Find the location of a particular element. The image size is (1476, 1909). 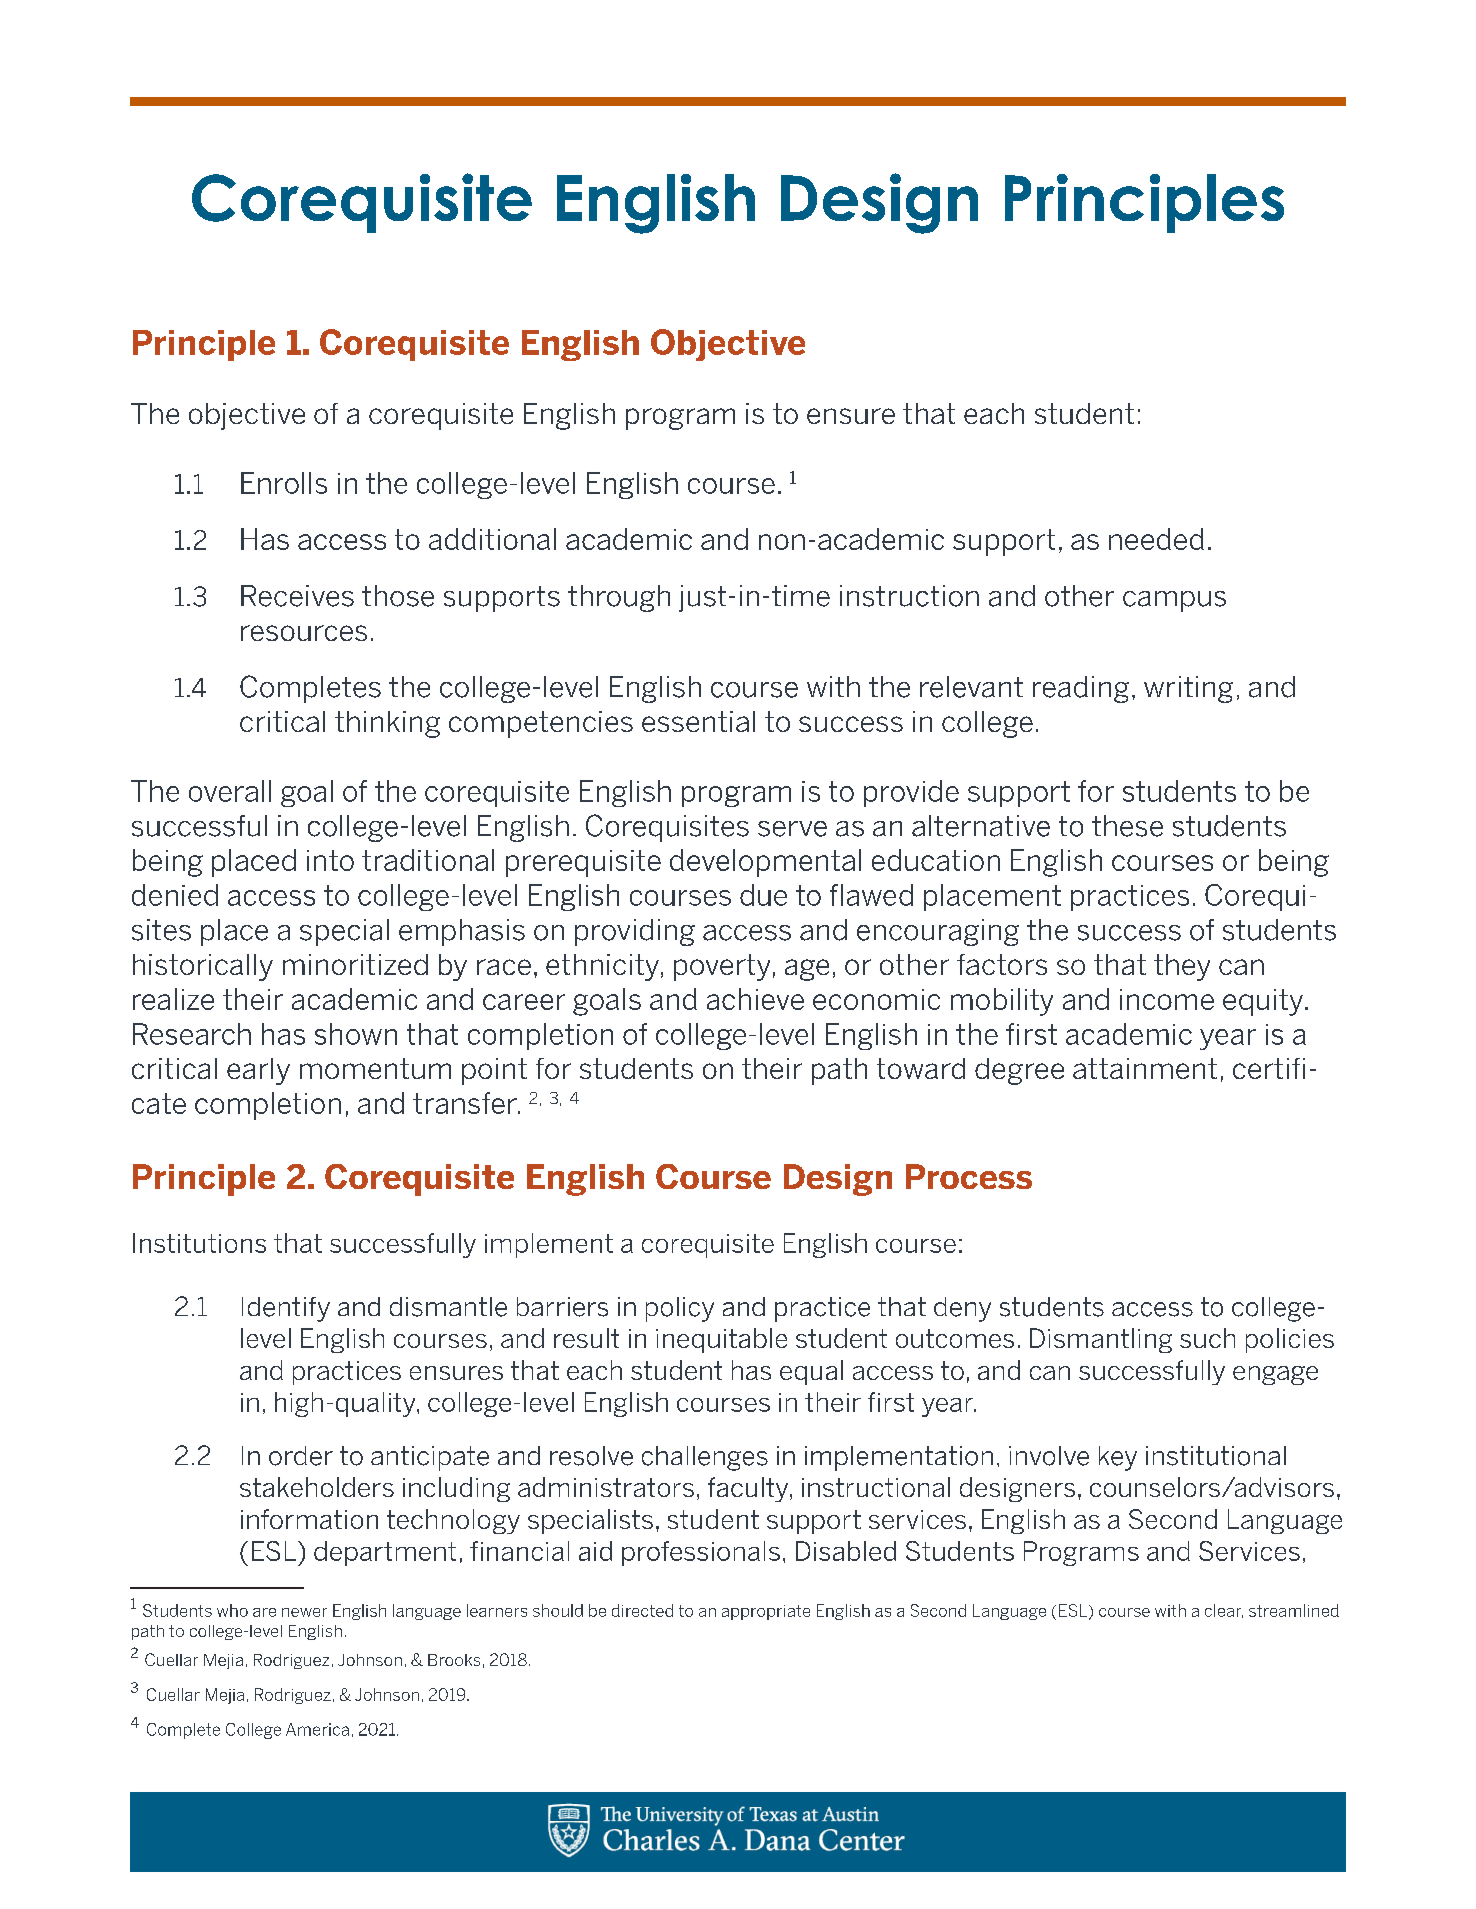

needed is located at coordinates (1156, 539).
